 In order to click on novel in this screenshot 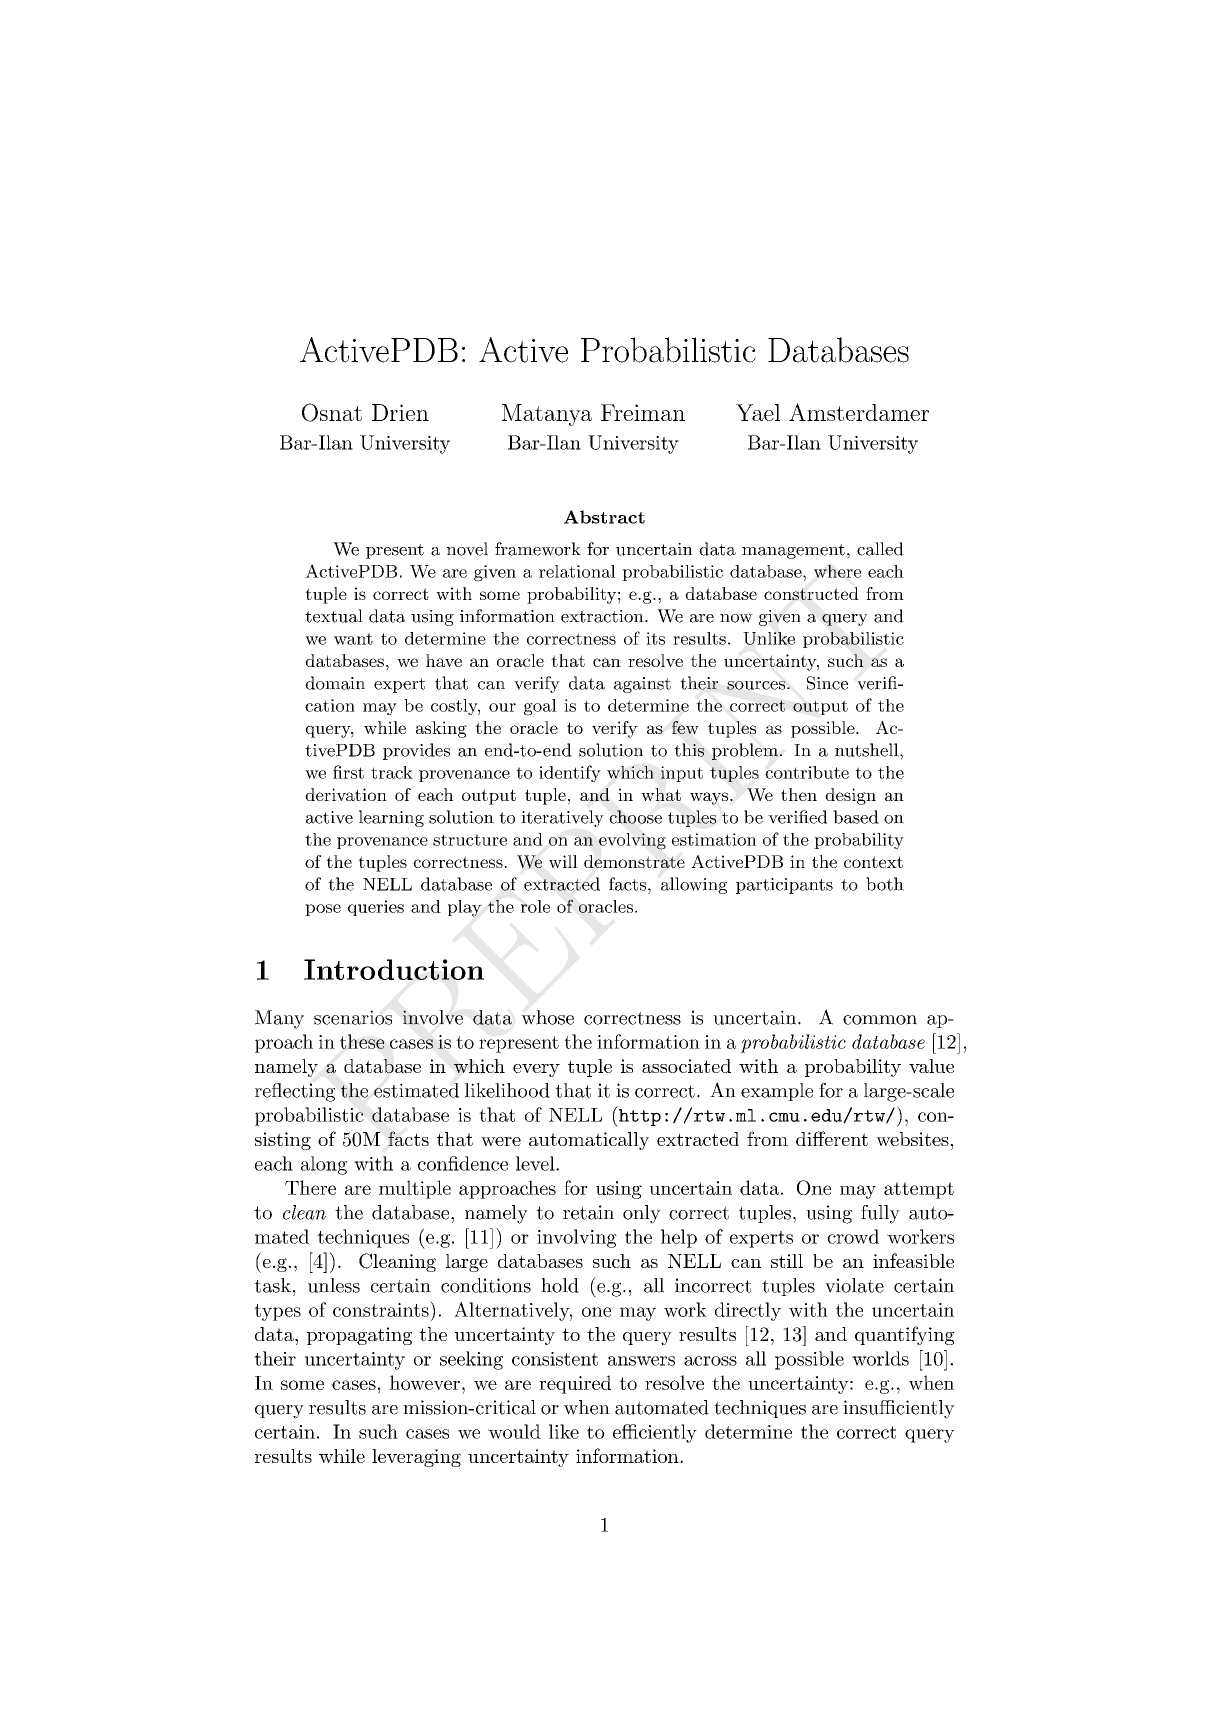, I will do `click(467, 549)`.
